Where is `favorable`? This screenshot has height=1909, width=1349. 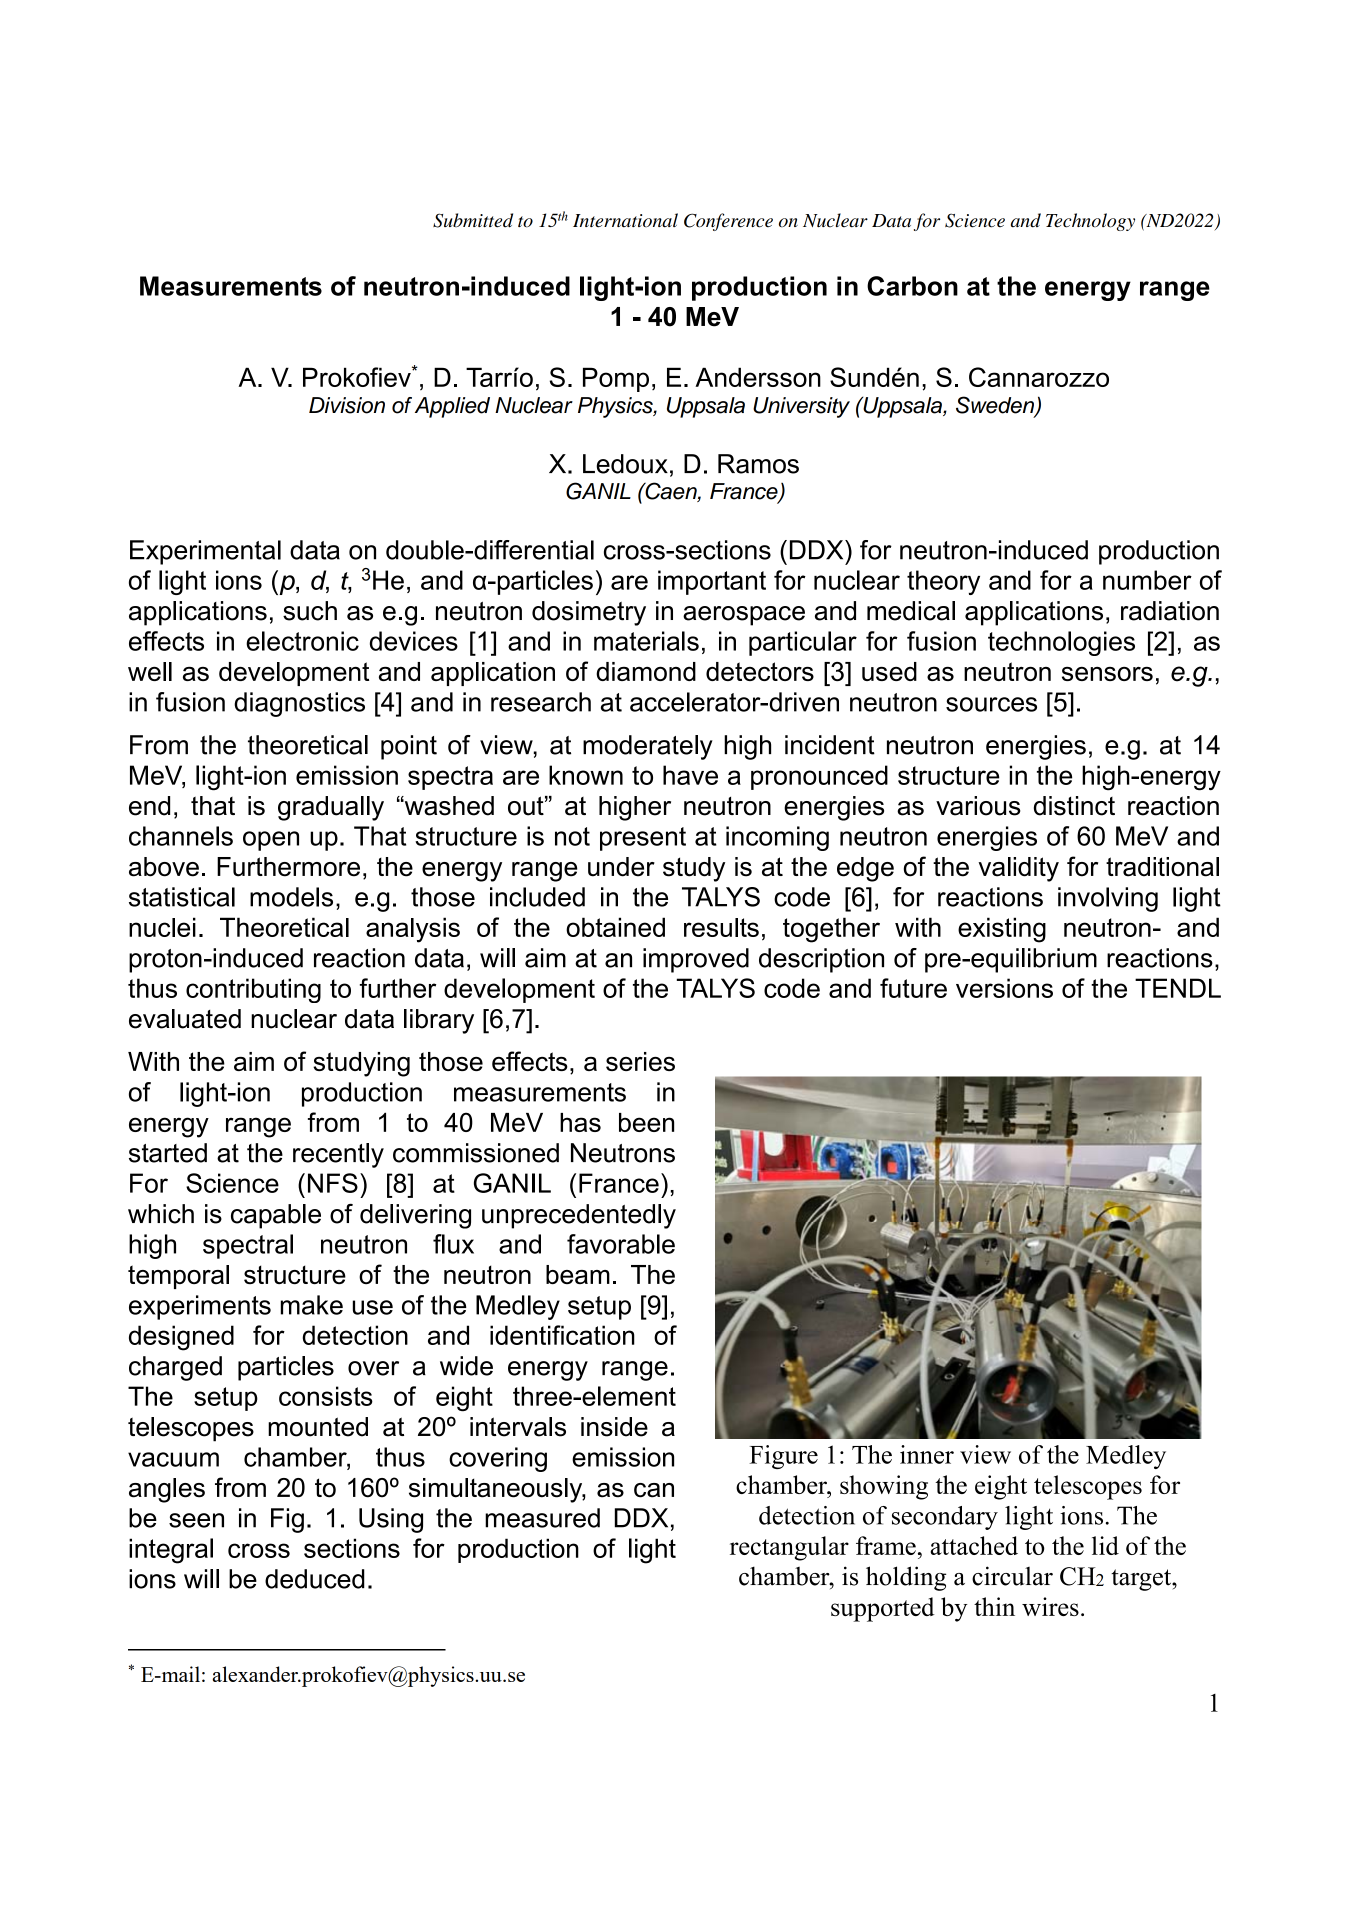 favorable is located at coordinates (621, 1244).
